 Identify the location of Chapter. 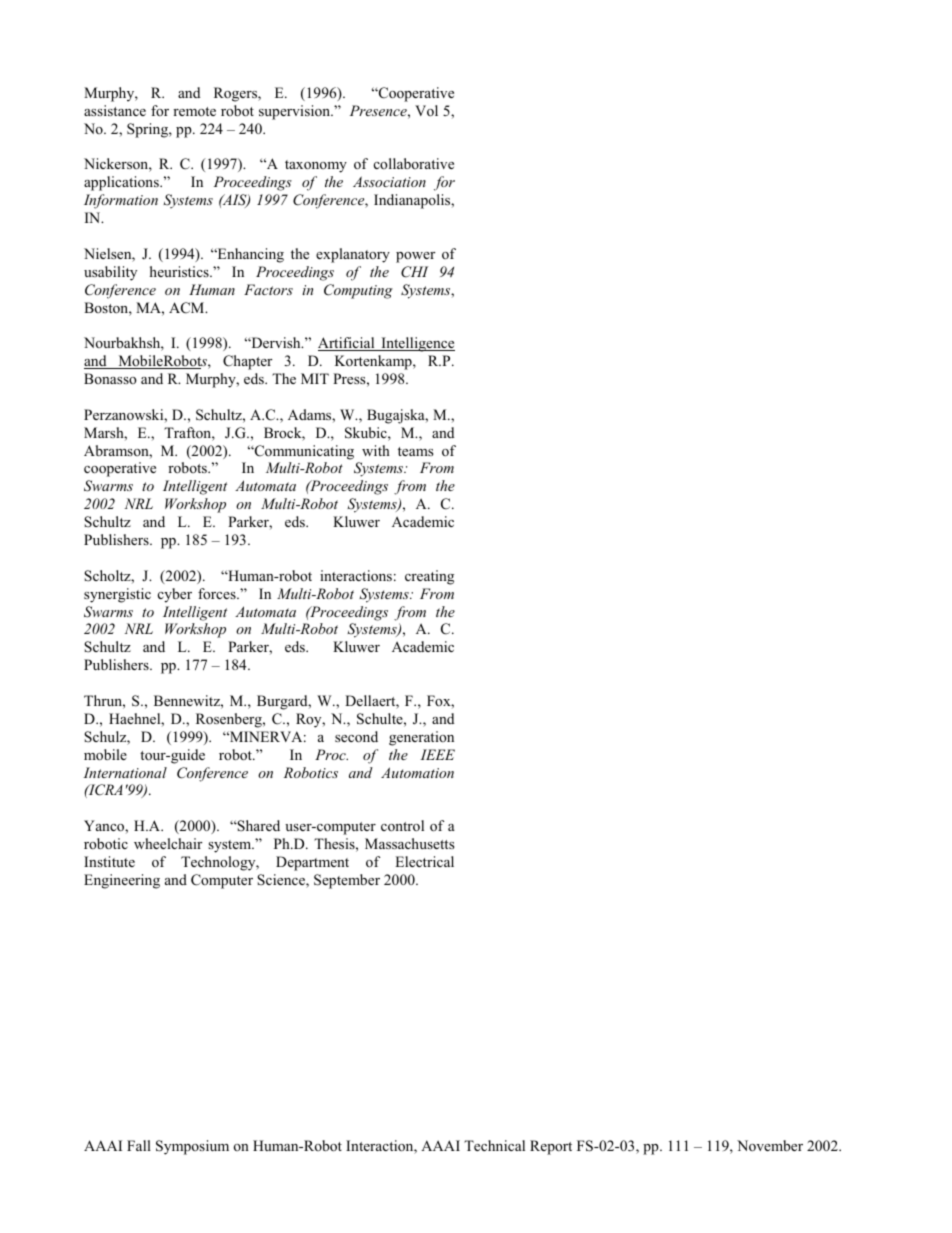
(247, 362).
